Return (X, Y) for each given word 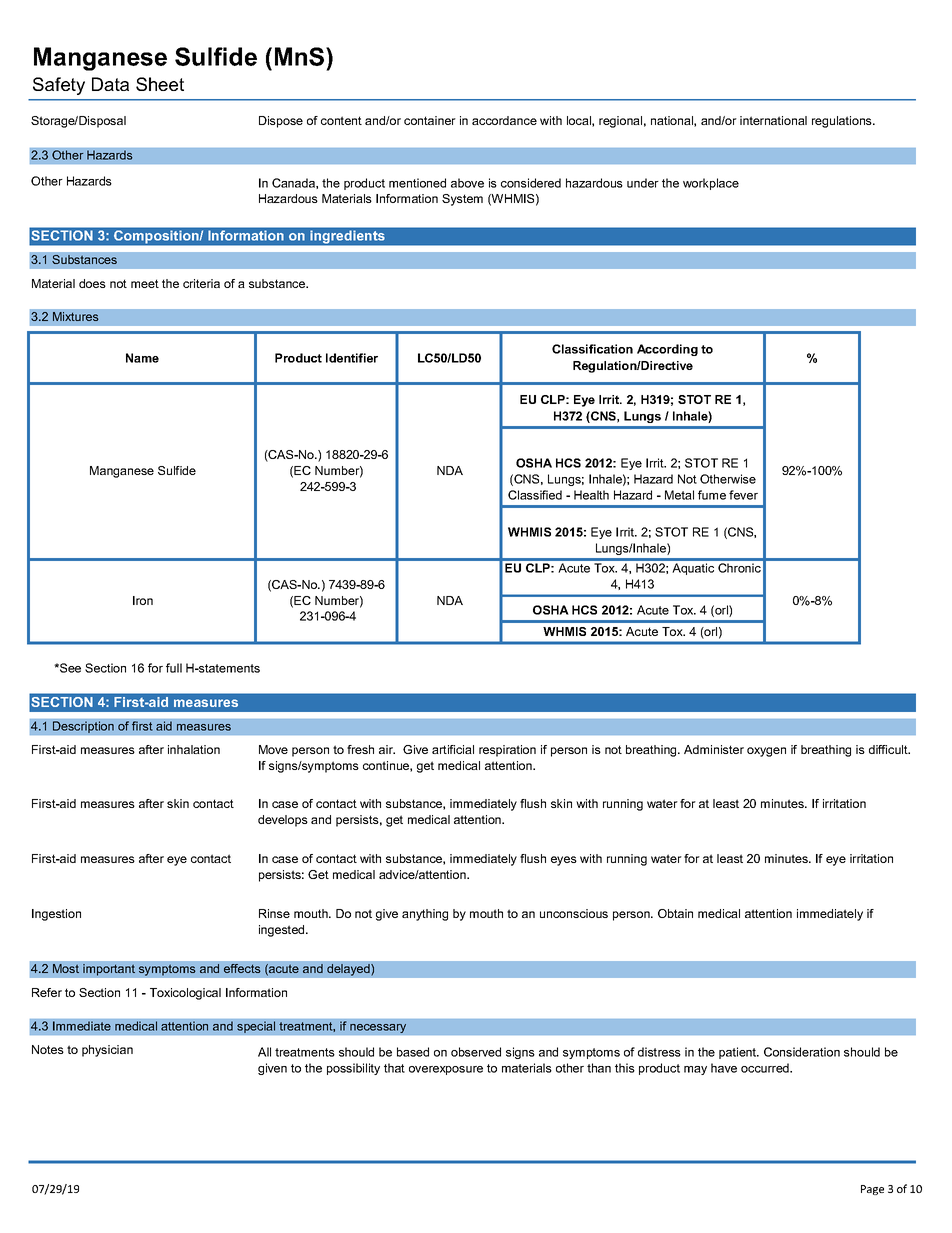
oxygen (766, 752)
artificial (453, 749)
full (174, 668)
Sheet (160, 84)
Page (872, 1190)
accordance (504, 120)
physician (107, 1051)
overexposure (446, 1070)
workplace (711, 184)
